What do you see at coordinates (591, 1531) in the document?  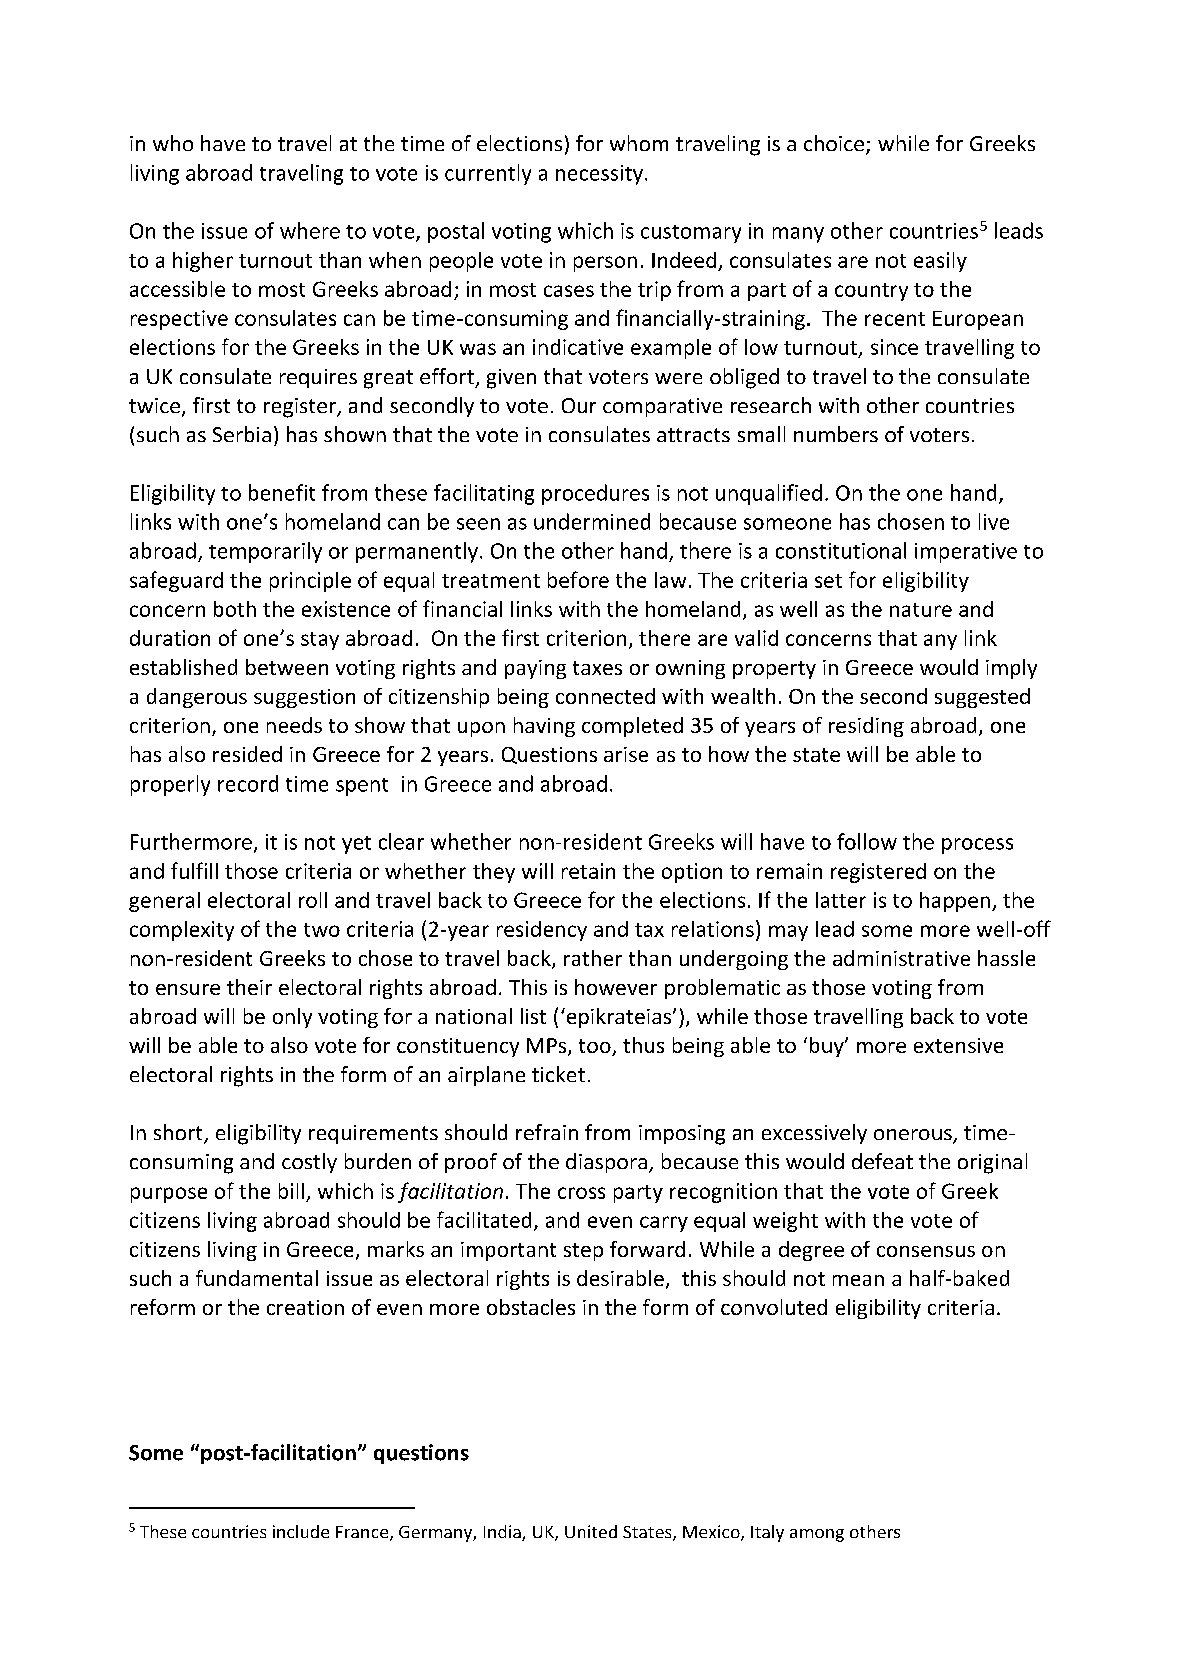 I see `United` at bounding box center [591, 1531].
